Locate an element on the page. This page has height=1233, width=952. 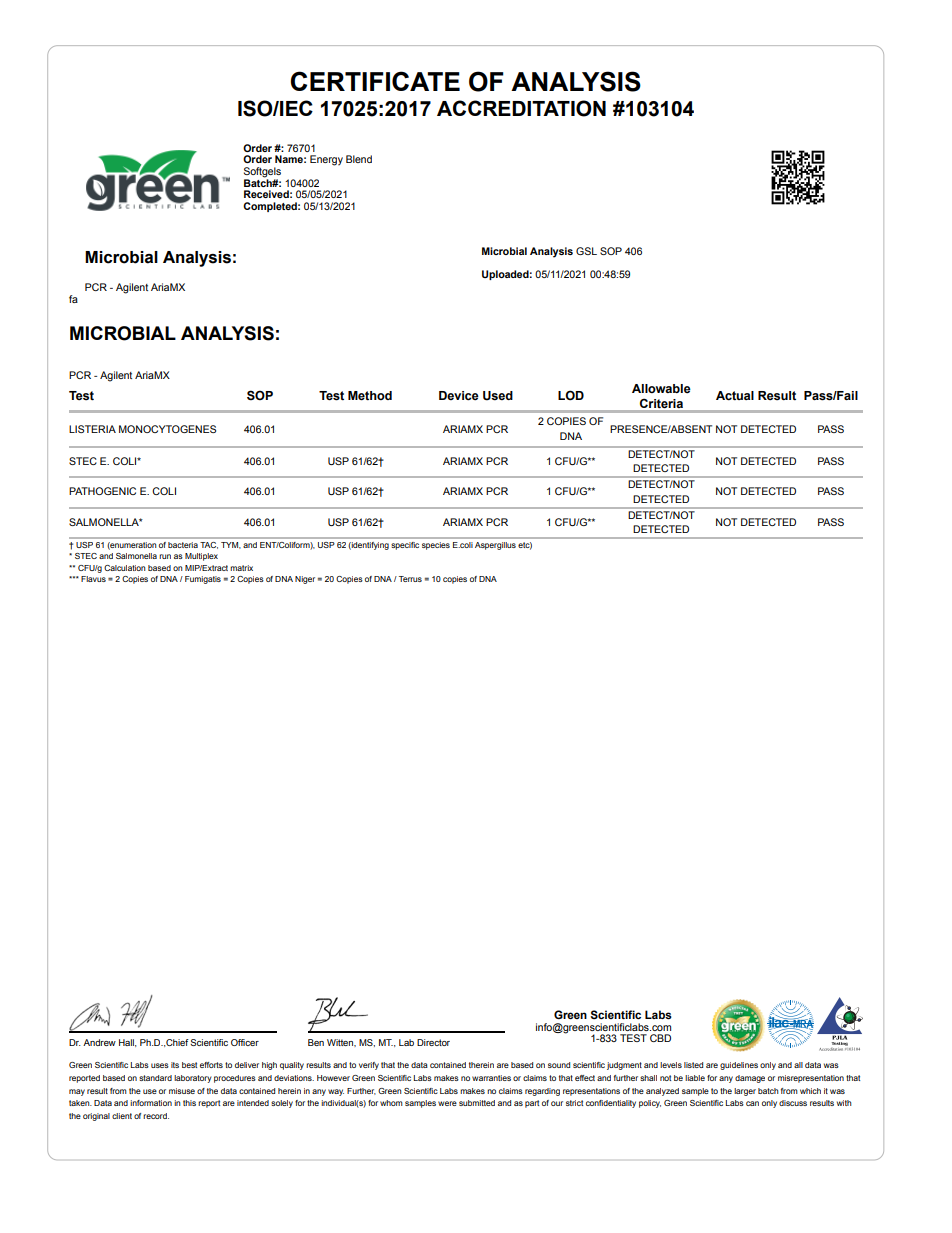
Aspergillus is located at coordinates (495, 546).
